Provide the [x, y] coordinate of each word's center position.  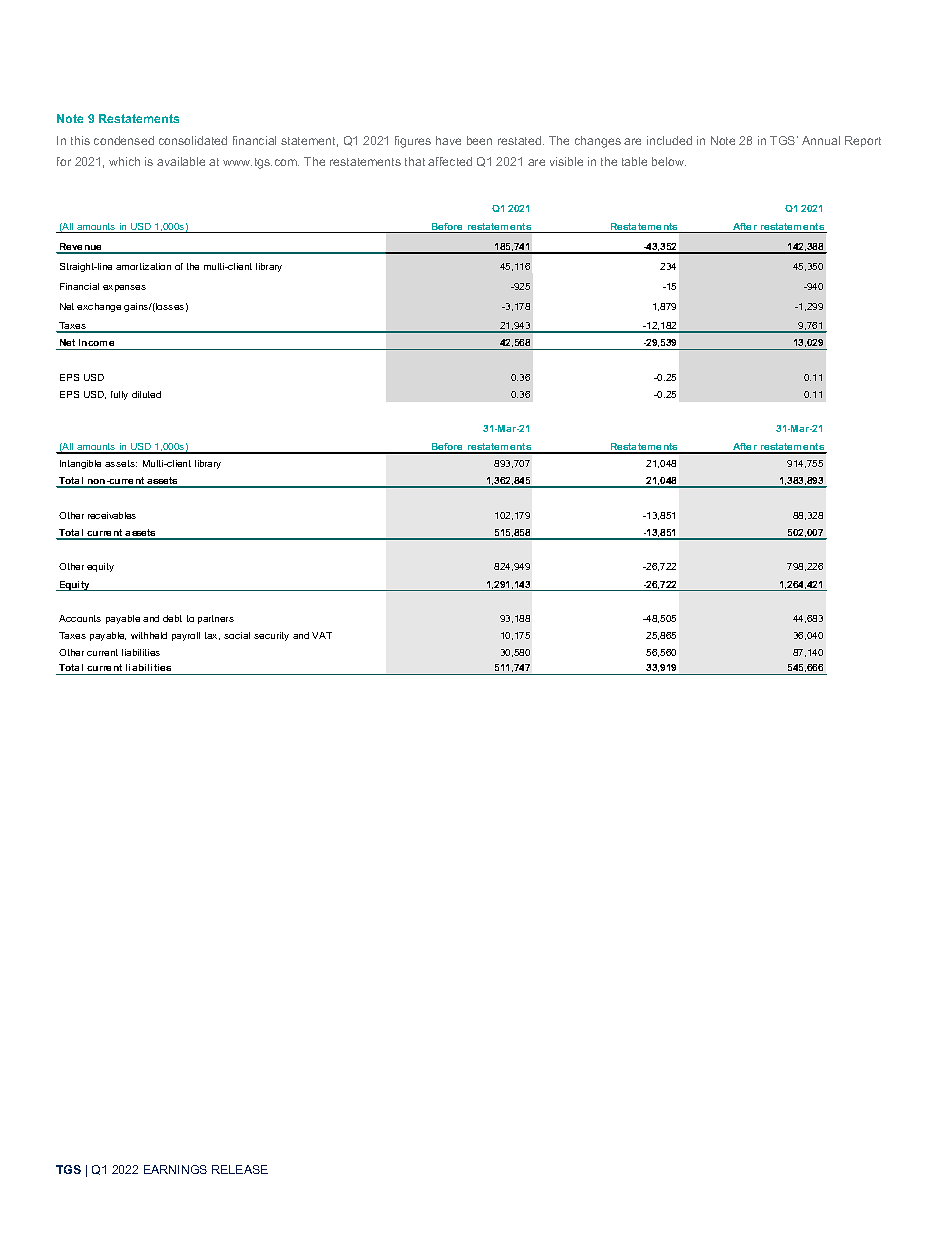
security [271, 636]
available [181, 161]
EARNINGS [175, 1169]
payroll [186, 636]
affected [450, 161]
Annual [821, 140]
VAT [322, 635]
